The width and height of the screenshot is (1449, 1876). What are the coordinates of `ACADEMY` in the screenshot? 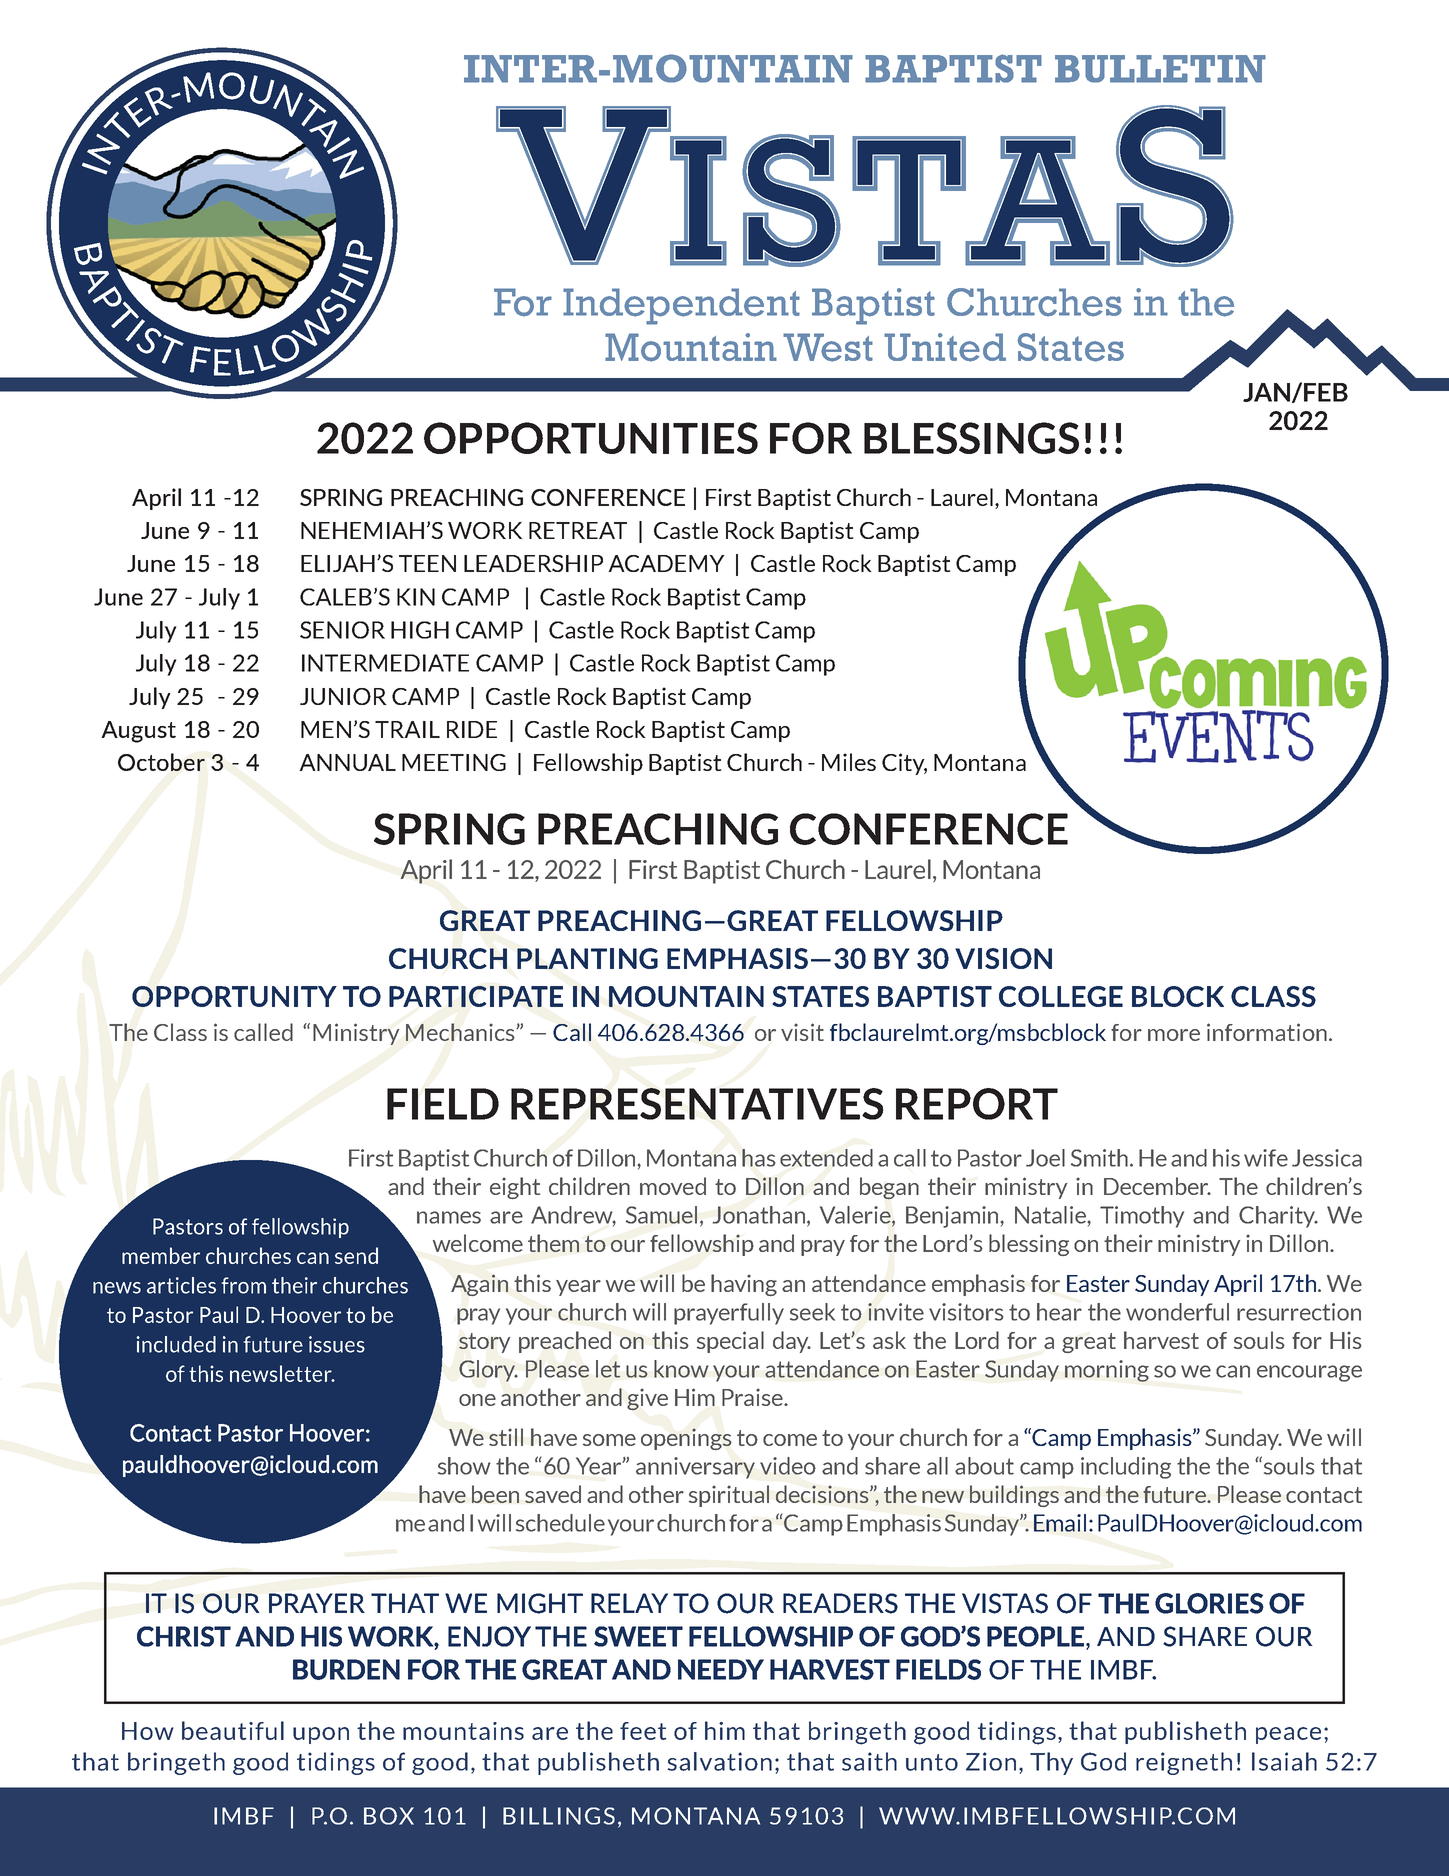 It's located at (666, 563).
